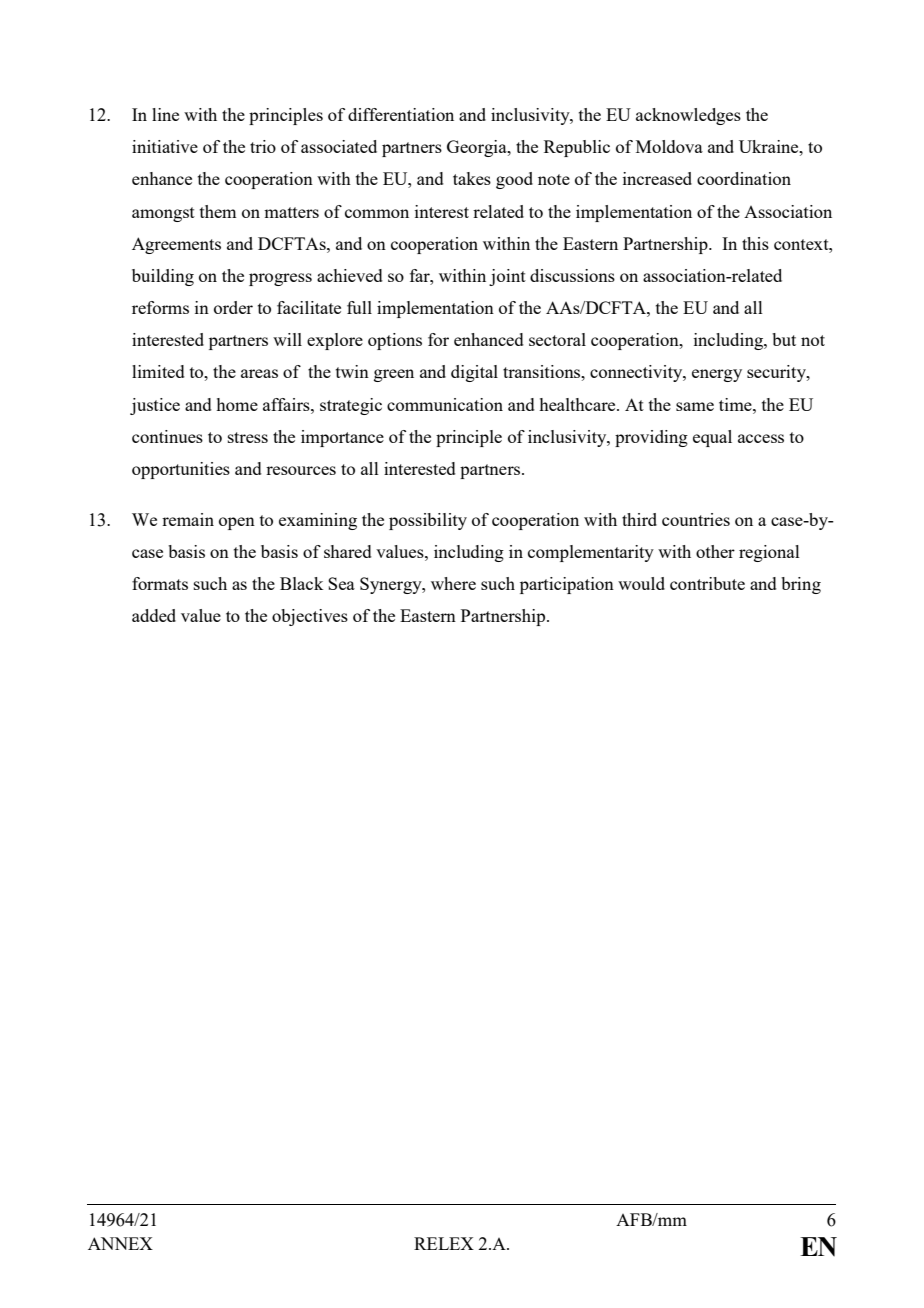 Image resolution: width=924 pixels, height=1308 pixels. What do you see at coordinates (641, 583) in the document?
I see `would` at bounding box center [641, 583].
